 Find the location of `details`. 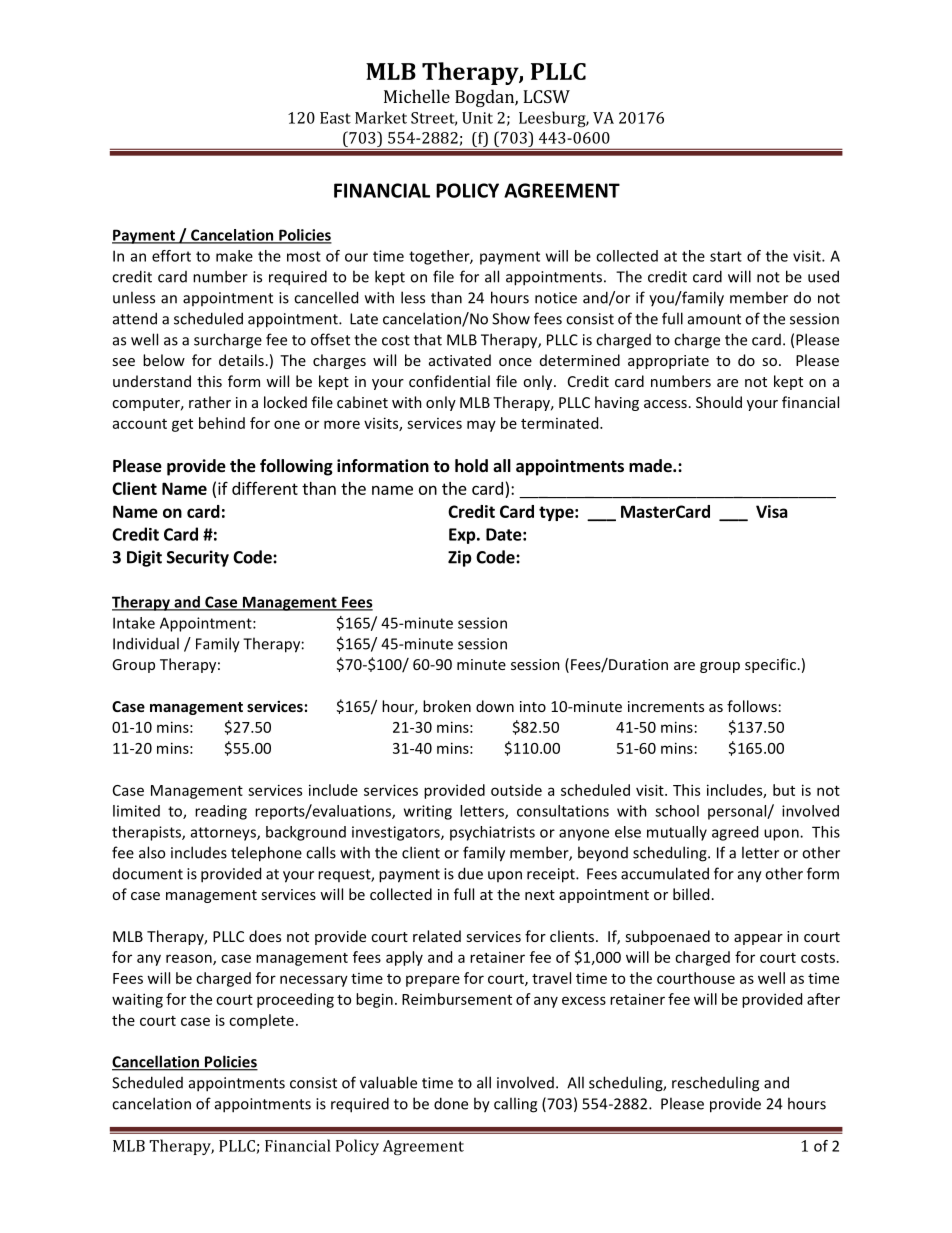

details is located at coordinates (241, 360).
